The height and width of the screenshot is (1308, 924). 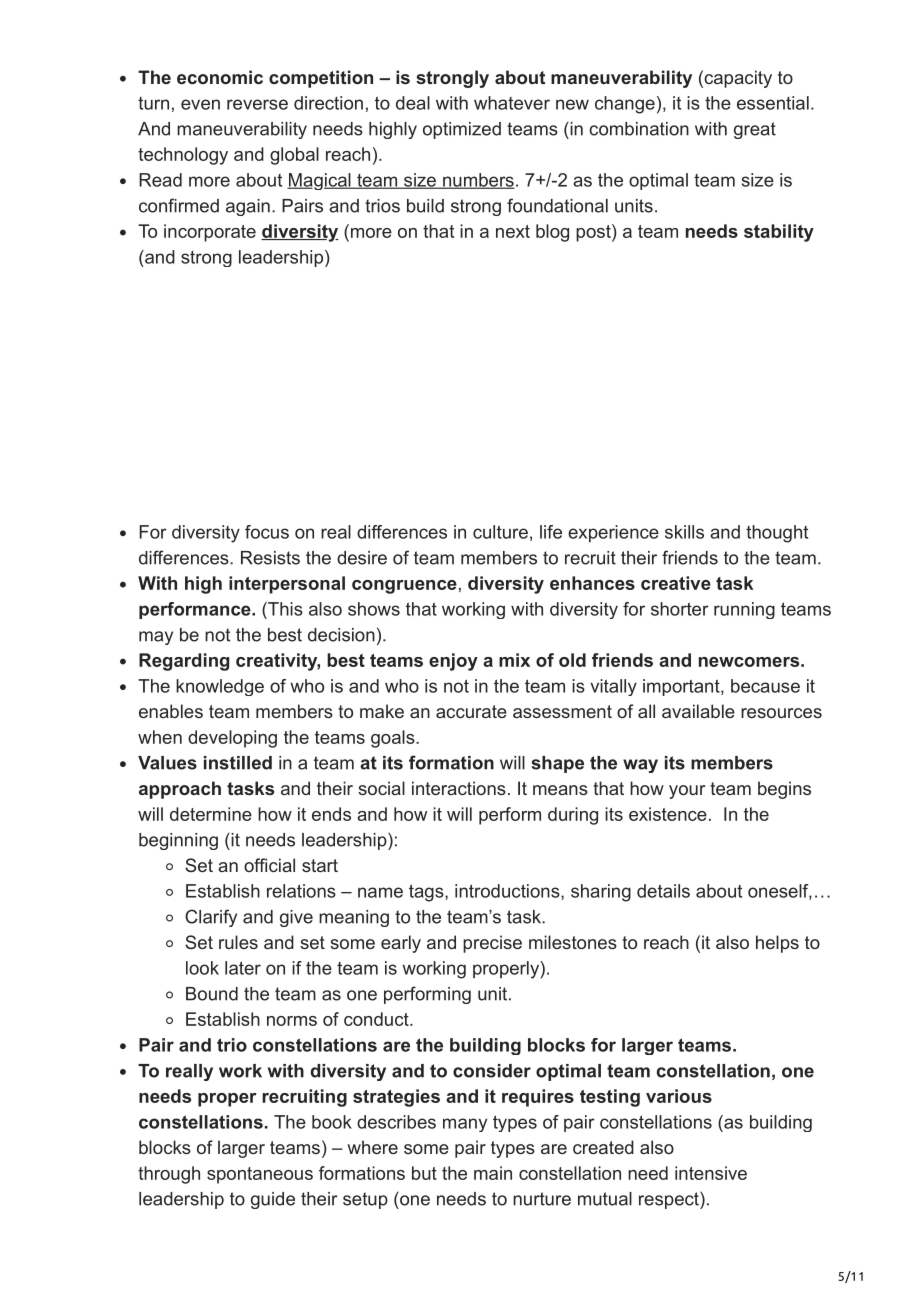 I want to click on Regarding, so click(x=184, y=662).
